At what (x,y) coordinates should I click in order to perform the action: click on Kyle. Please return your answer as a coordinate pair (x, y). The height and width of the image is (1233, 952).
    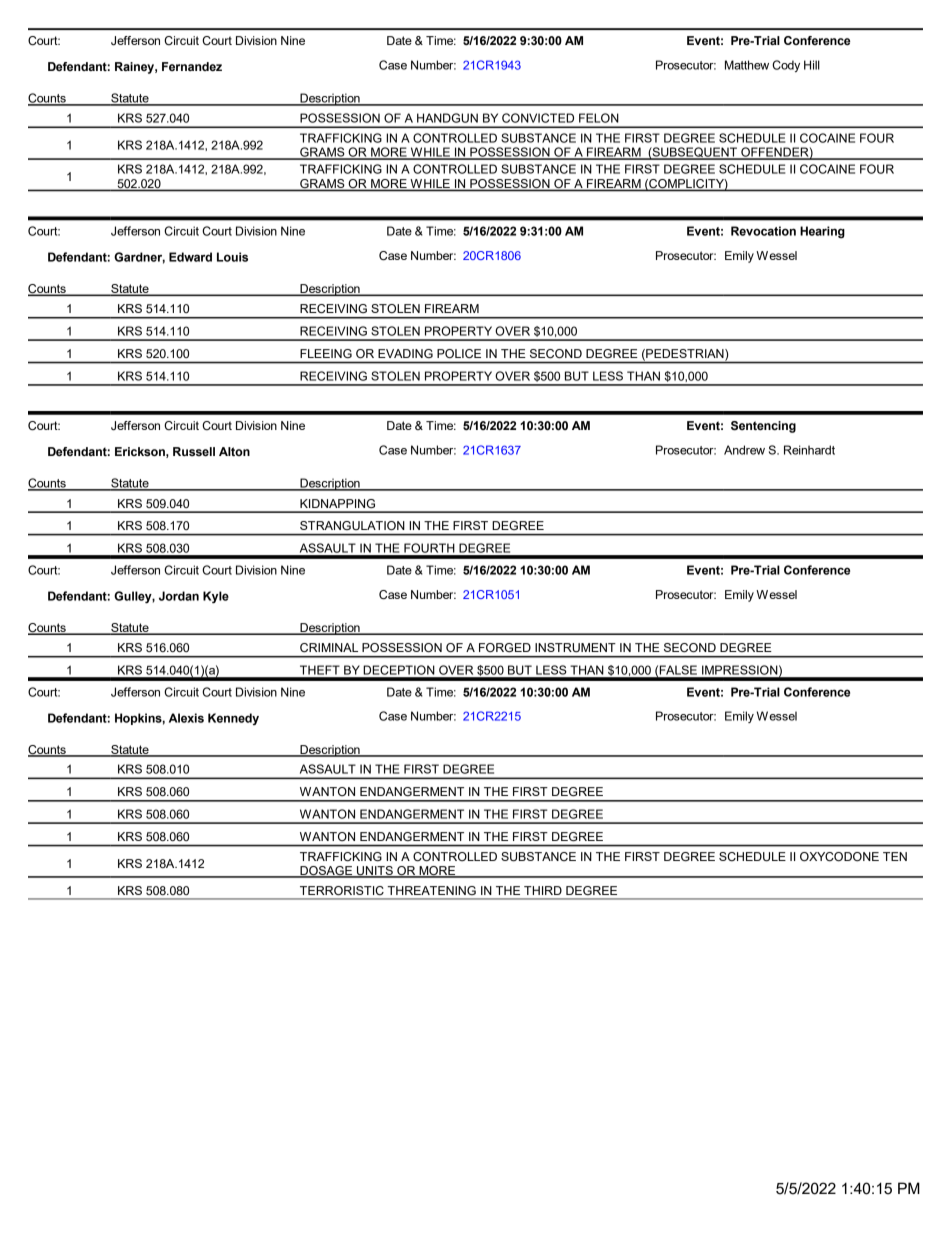
    Looking at the image, I should click on (216, 597).
